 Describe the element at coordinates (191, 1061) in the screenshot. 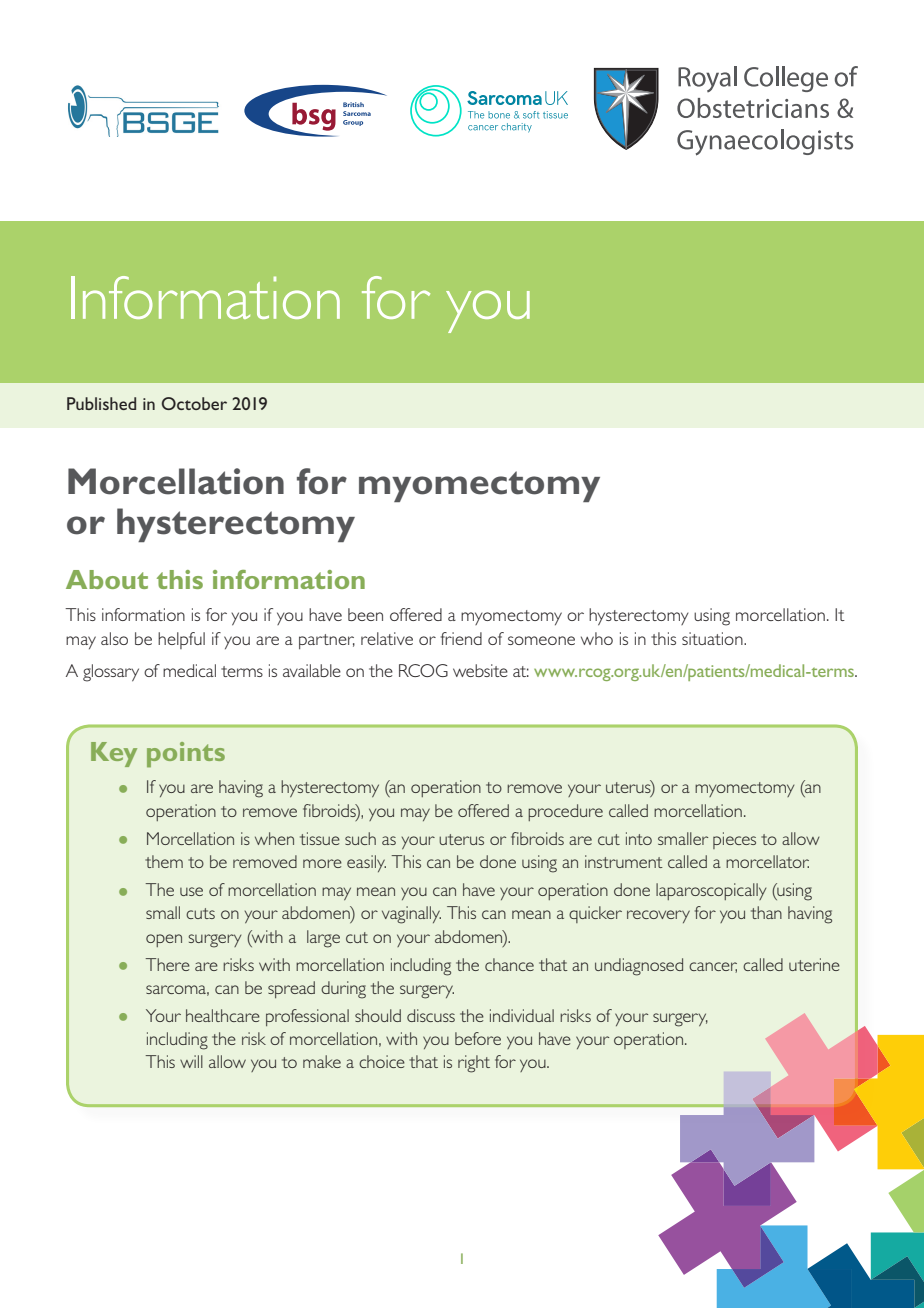

I see `will` at that location.
